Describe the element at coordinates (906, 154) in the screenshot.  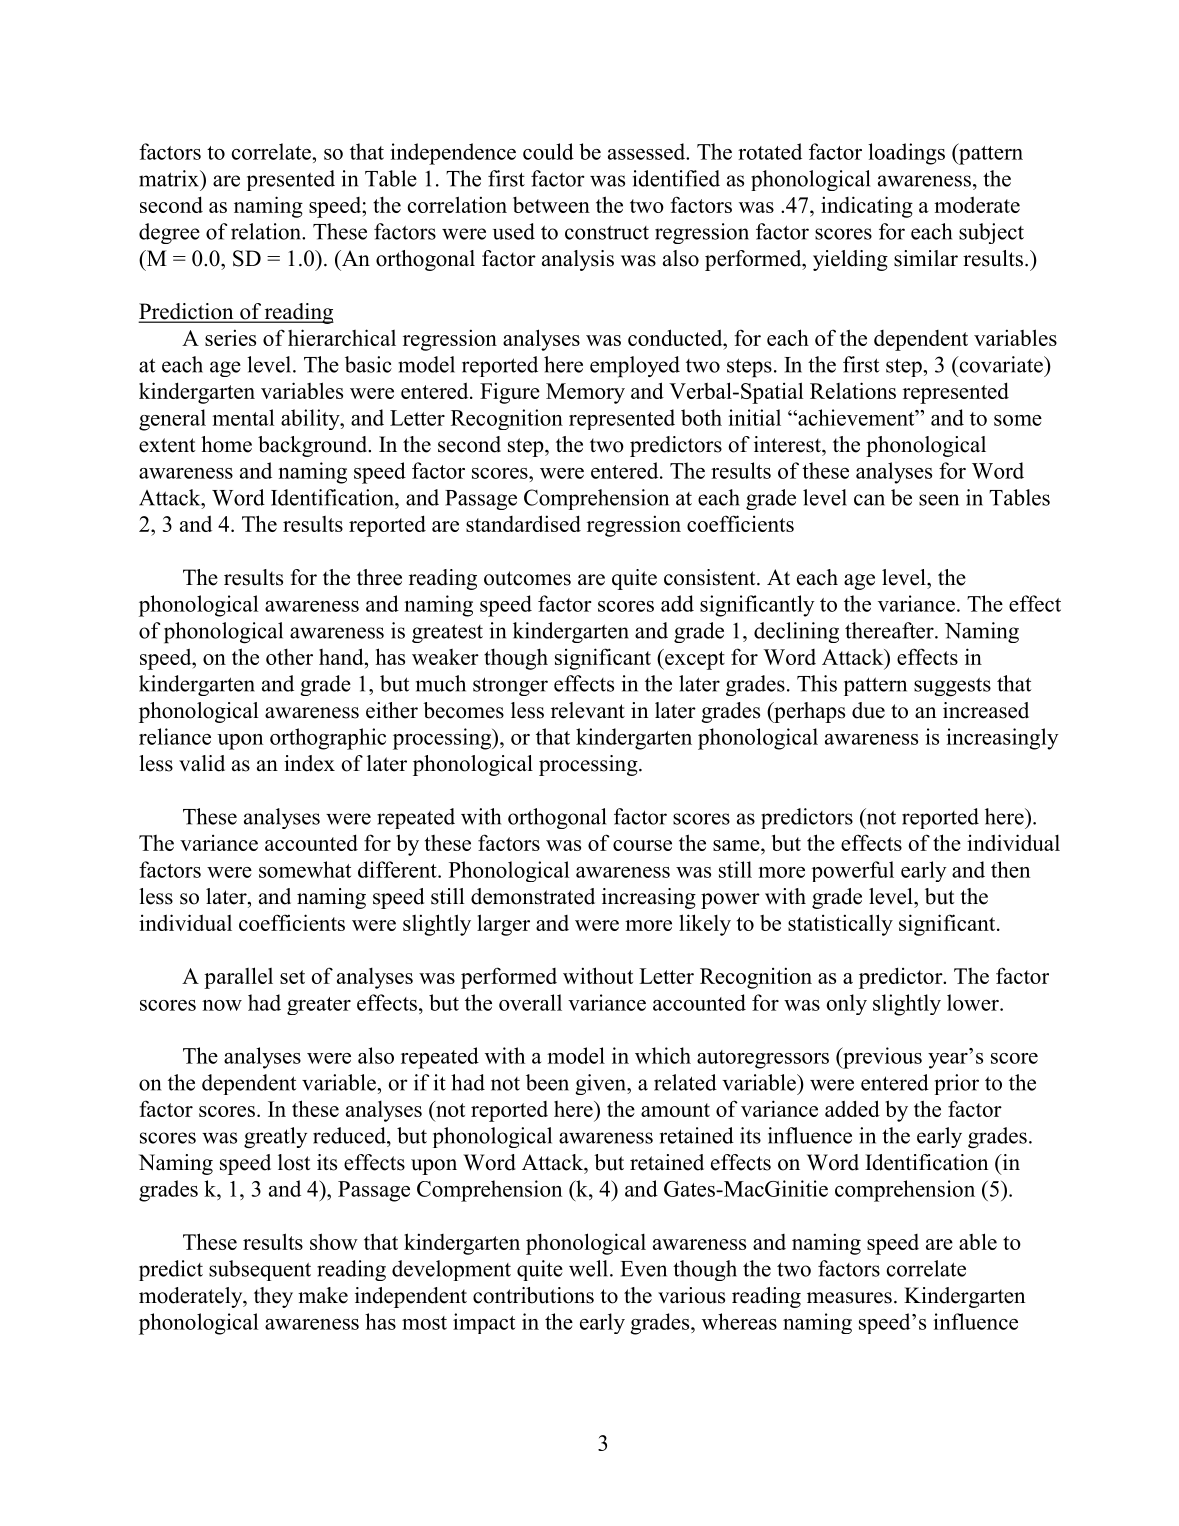
I see `loadings` at that location.
